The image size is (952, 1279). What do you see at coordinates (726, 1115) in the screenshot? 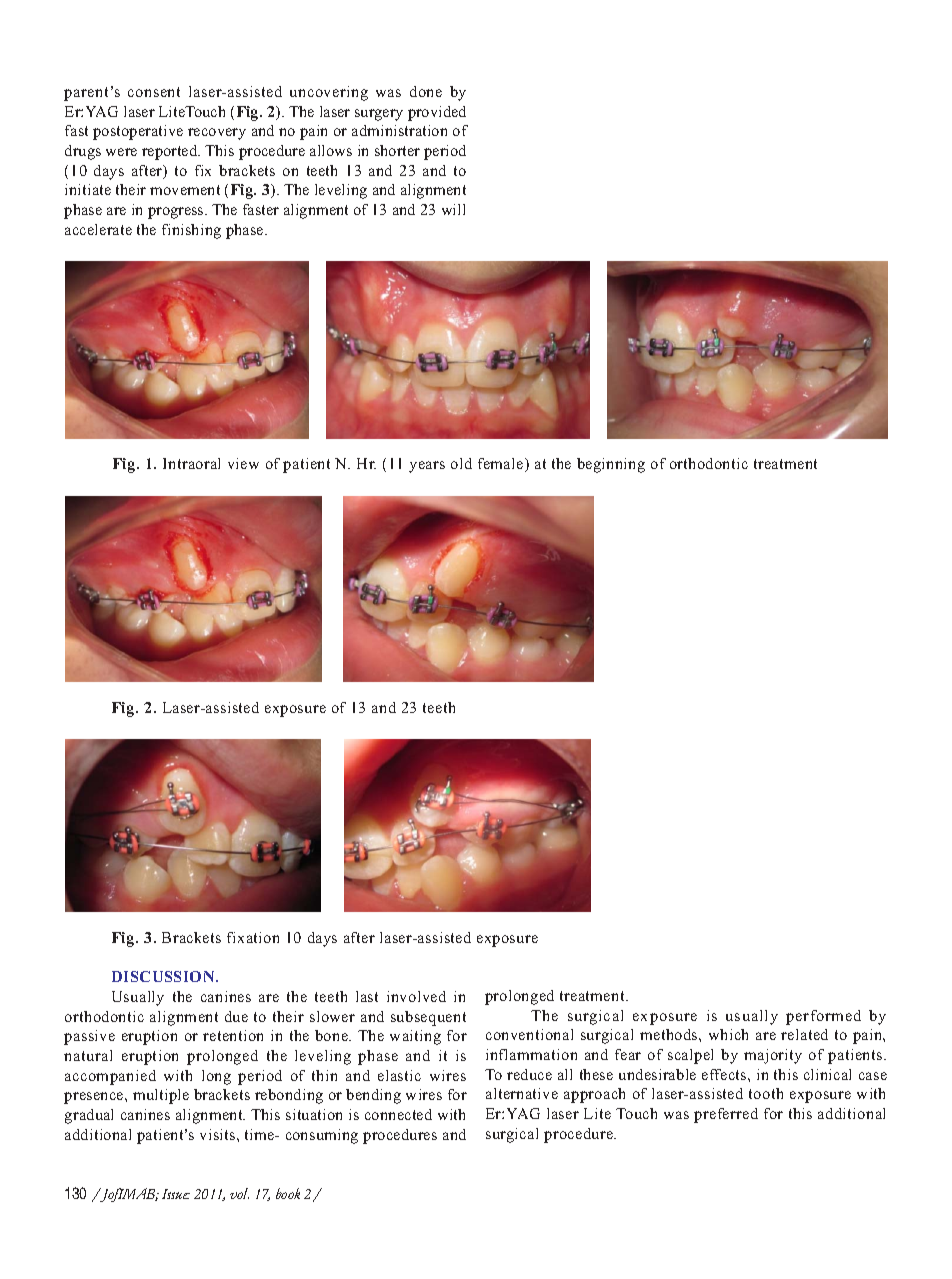
I see `preferred` at bounding box center [726, 1115].
